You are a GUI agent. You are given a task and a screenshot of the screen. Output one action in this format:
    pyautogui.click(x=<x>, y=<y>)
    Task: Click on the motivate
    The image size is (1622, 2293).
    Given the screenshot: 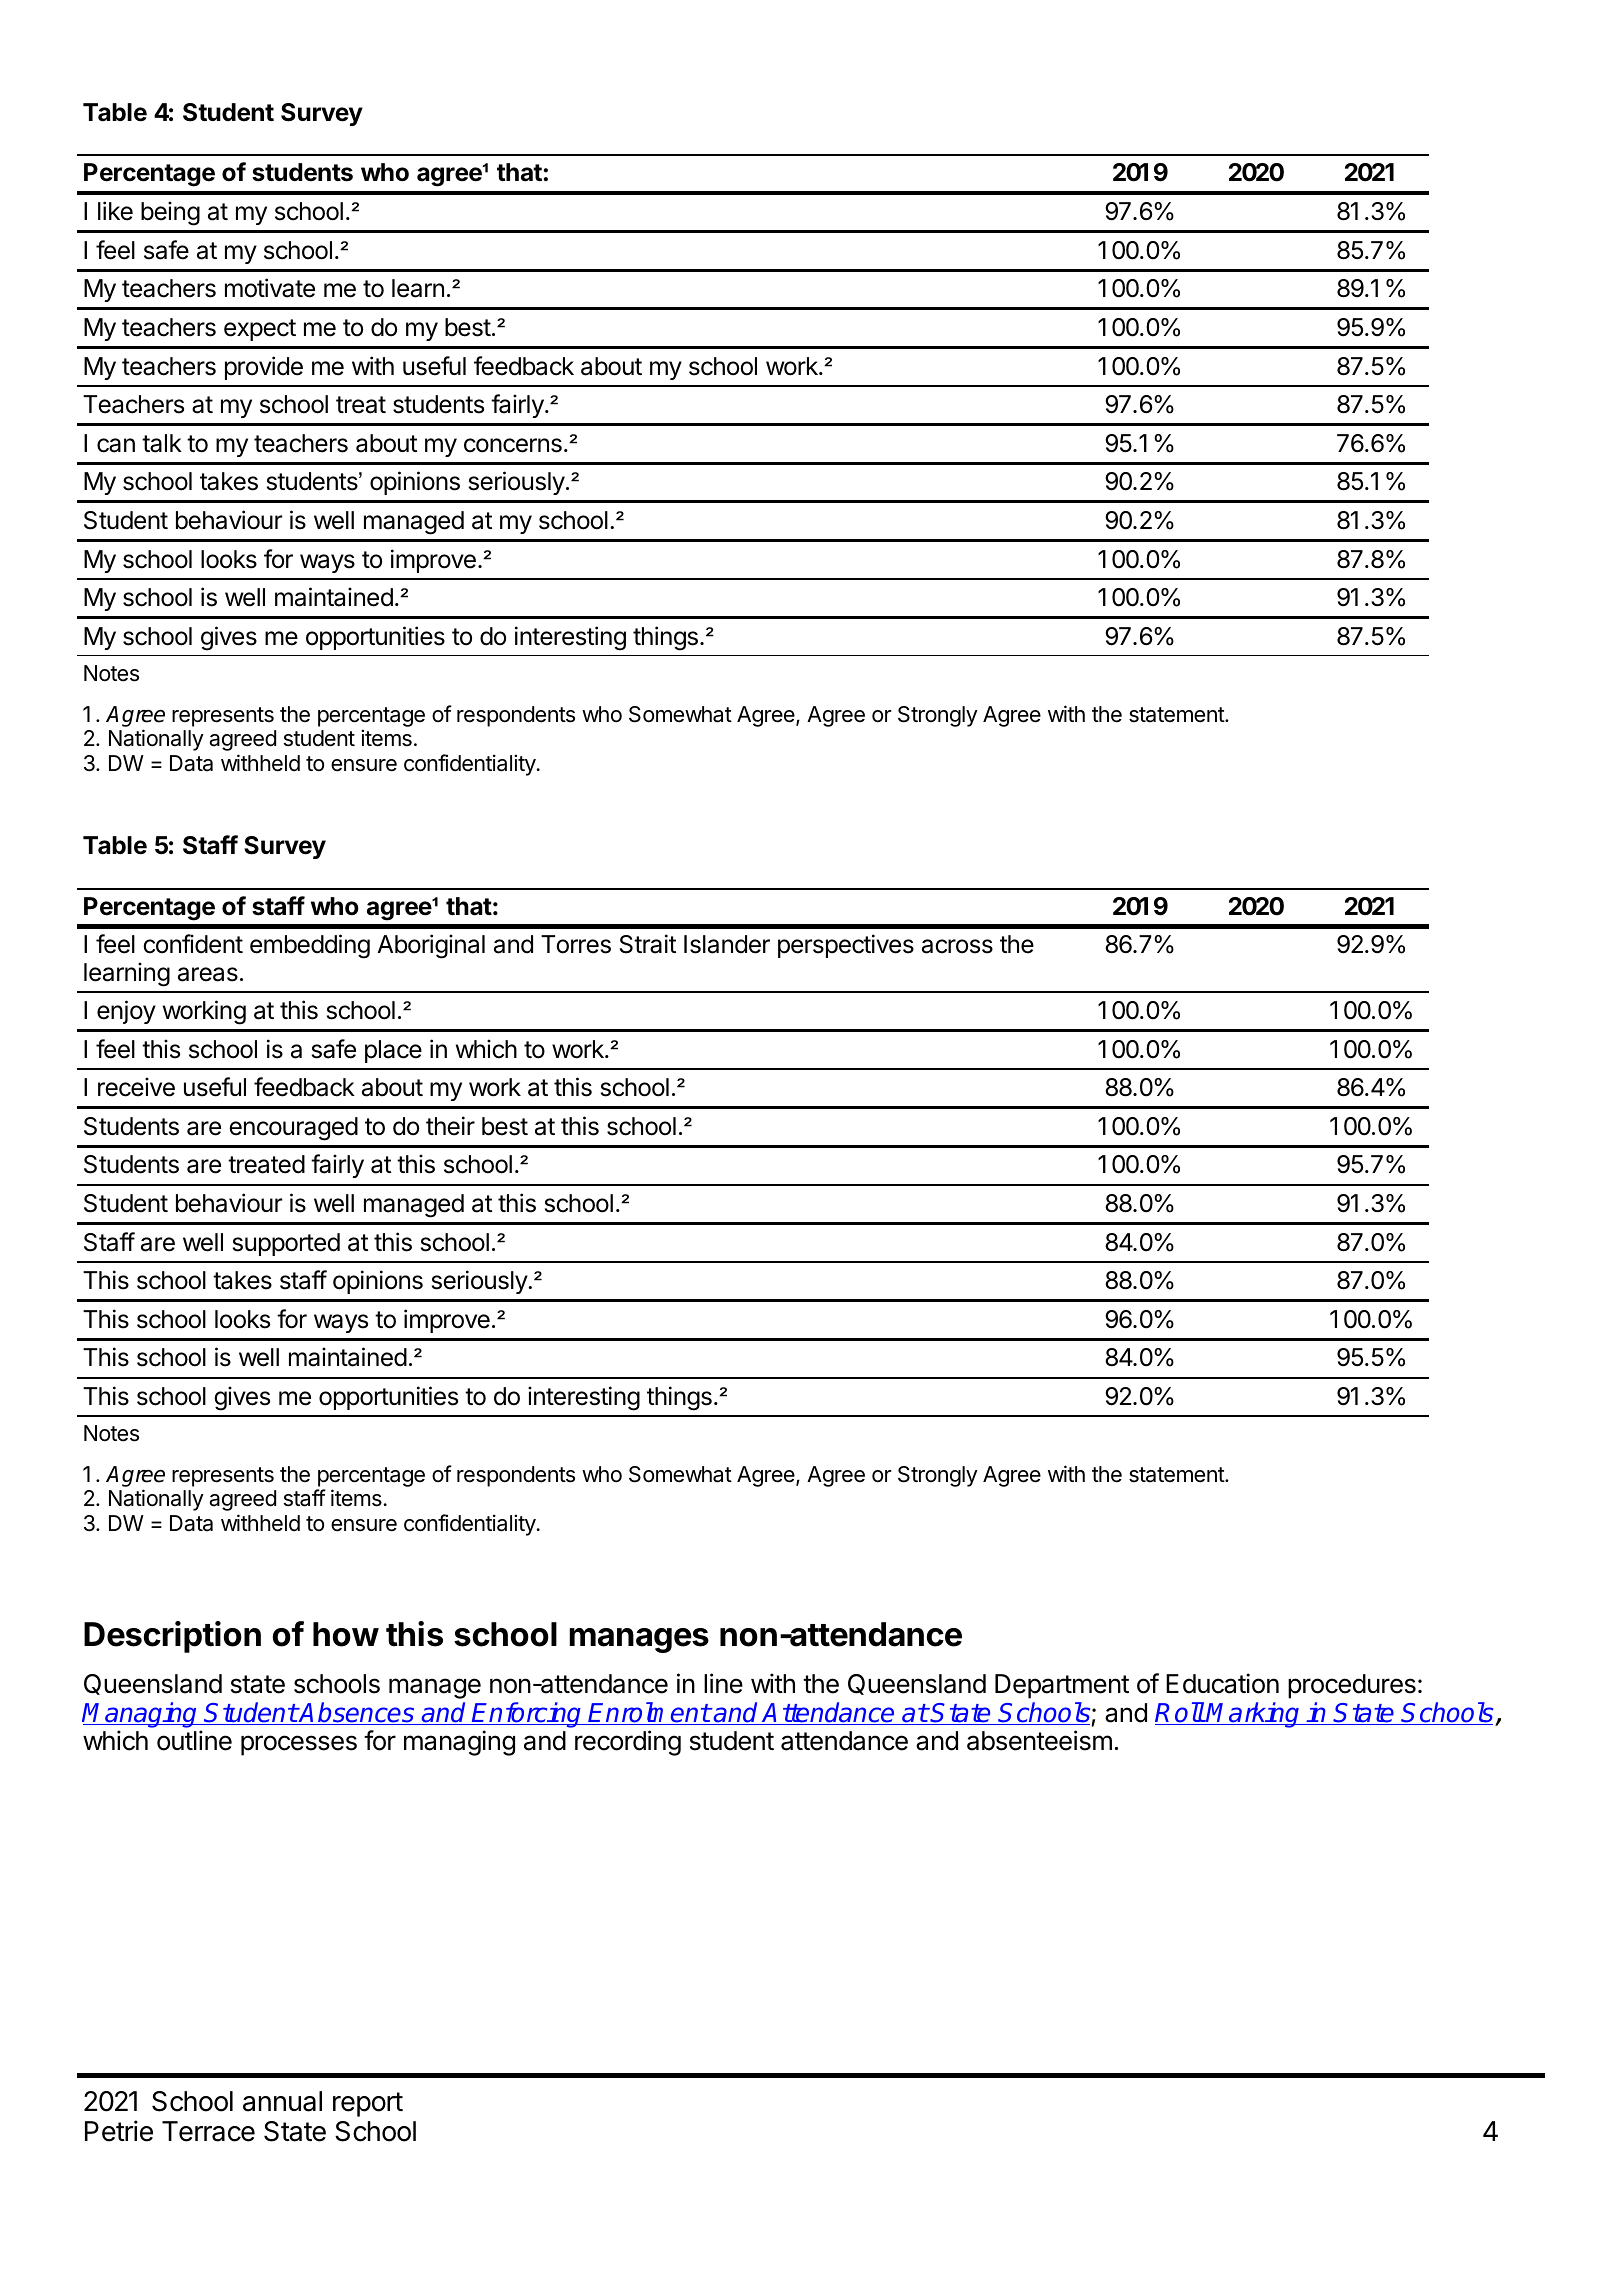 What is the action you would take?
    pyautogui.click(x=270, y=288)
